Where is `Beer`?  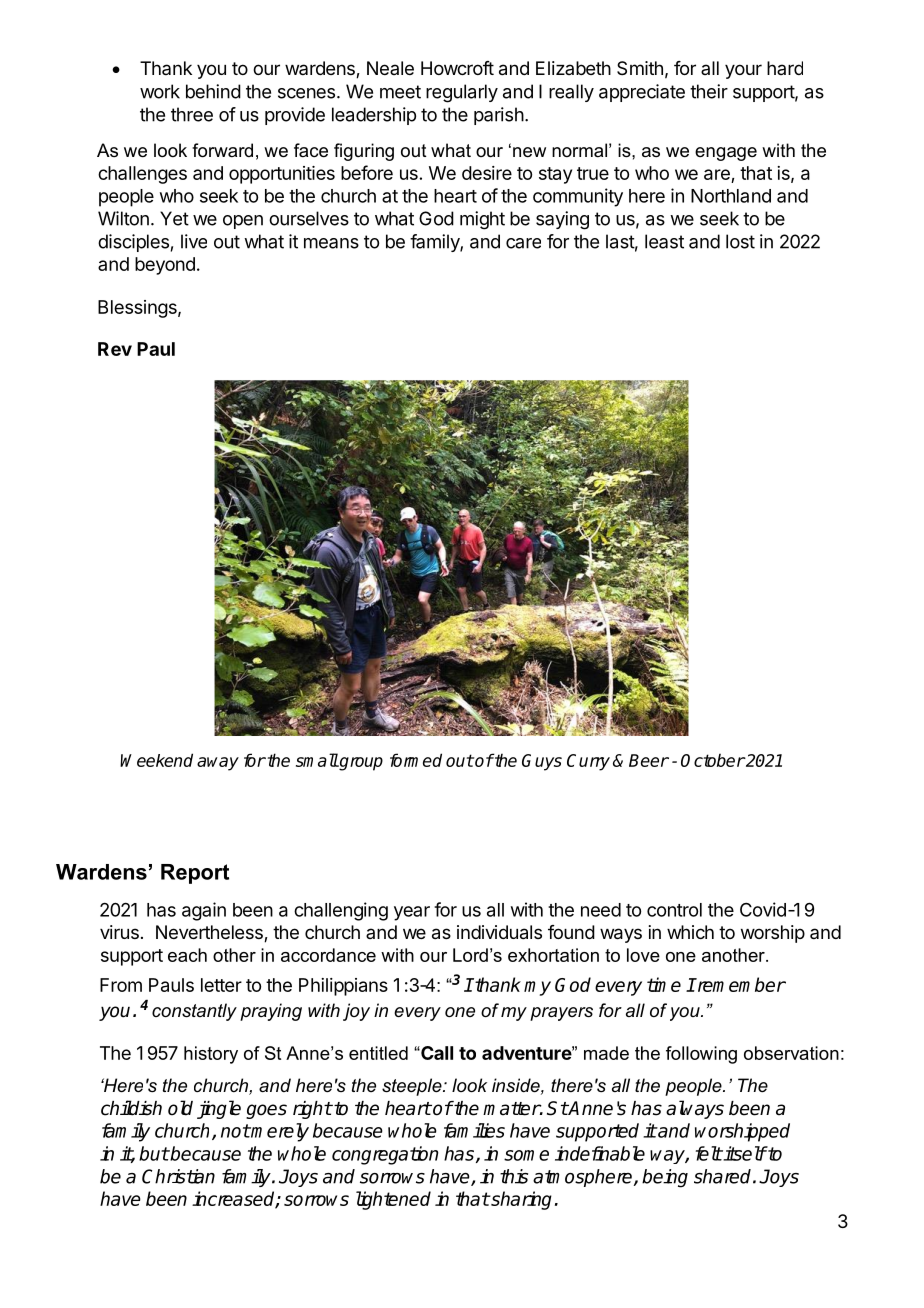 Beer is located at coordinates (649, 760).
